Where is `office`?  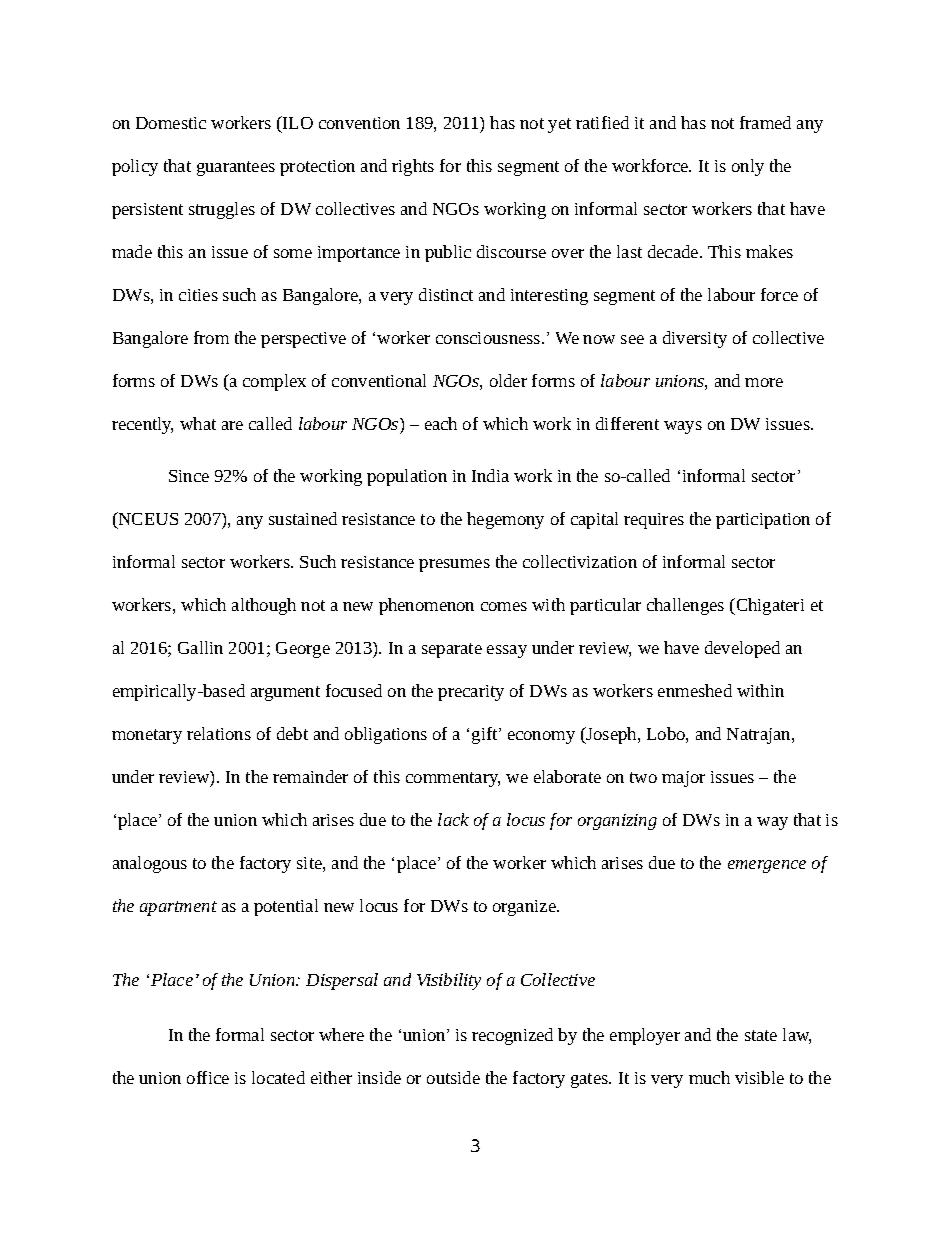
office is located at coordinates (208, 1077).
